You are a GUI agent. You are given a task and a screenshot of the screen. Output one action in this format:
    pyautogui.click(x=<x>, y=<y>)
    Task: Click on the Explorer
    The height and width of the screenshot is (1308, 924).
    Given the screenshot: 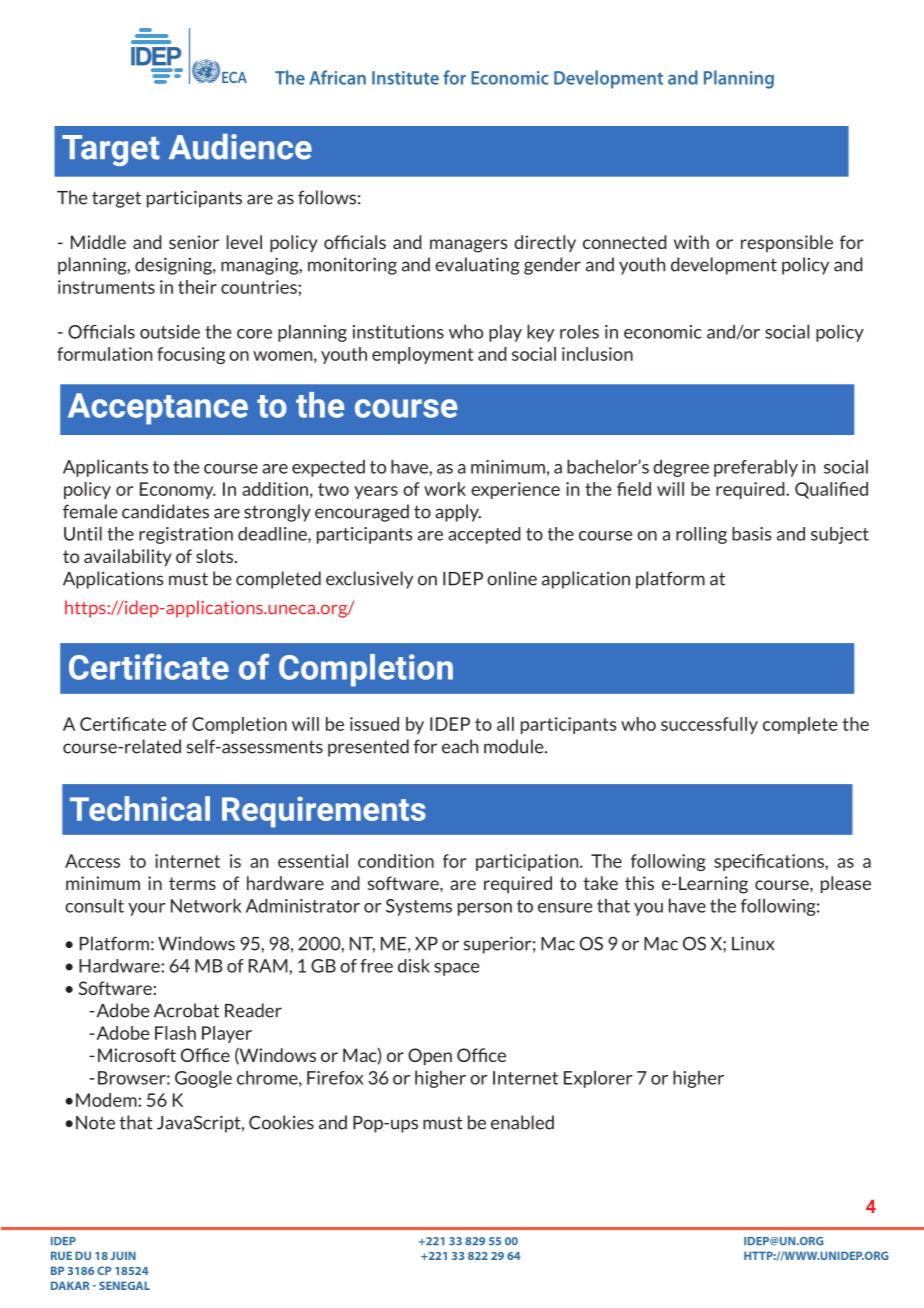 What is the action you would take?
    pyautogui.click(x=598, y=1079)
